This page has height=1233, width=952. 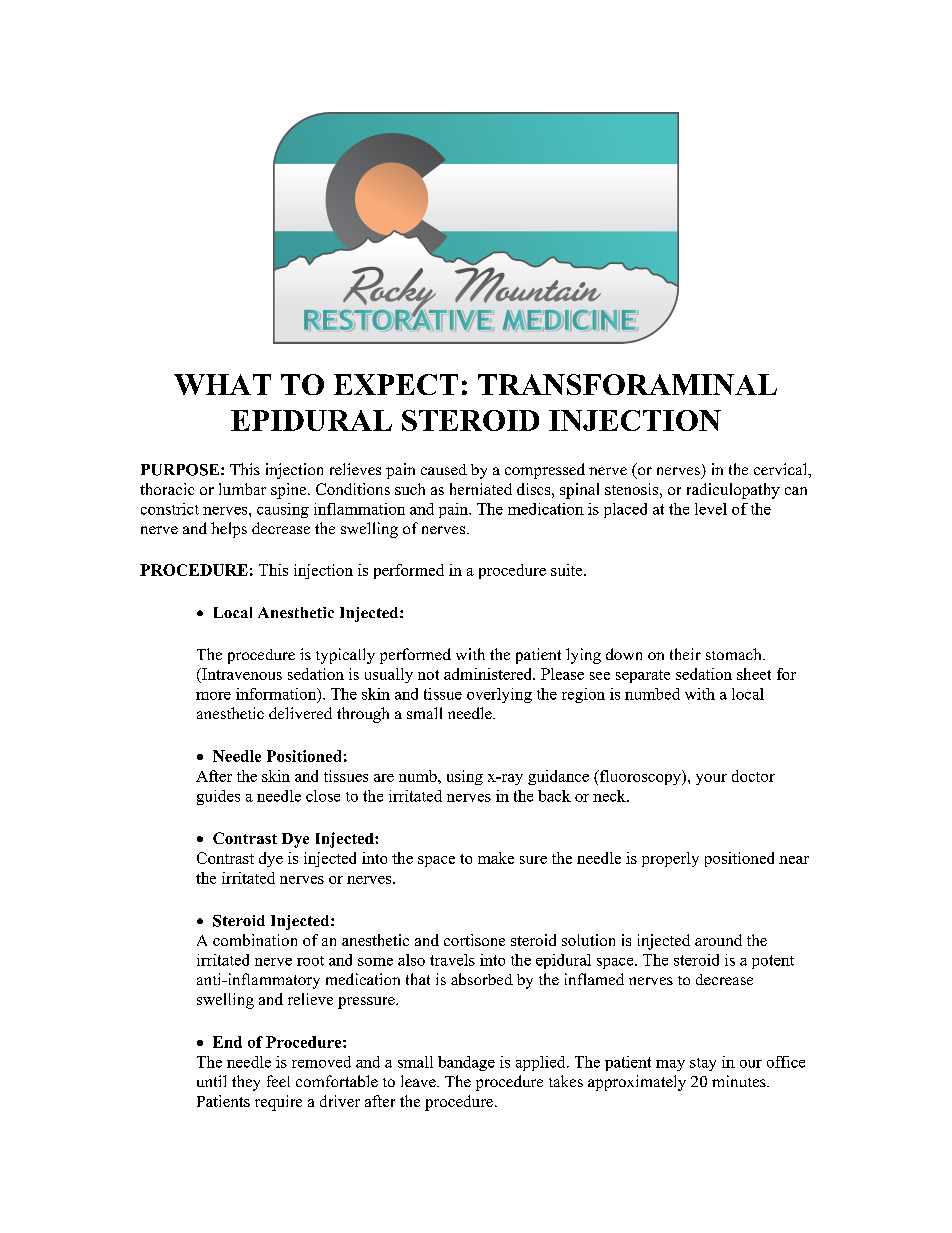 I want to click on EXPECT, so click(x=396, y=384).
